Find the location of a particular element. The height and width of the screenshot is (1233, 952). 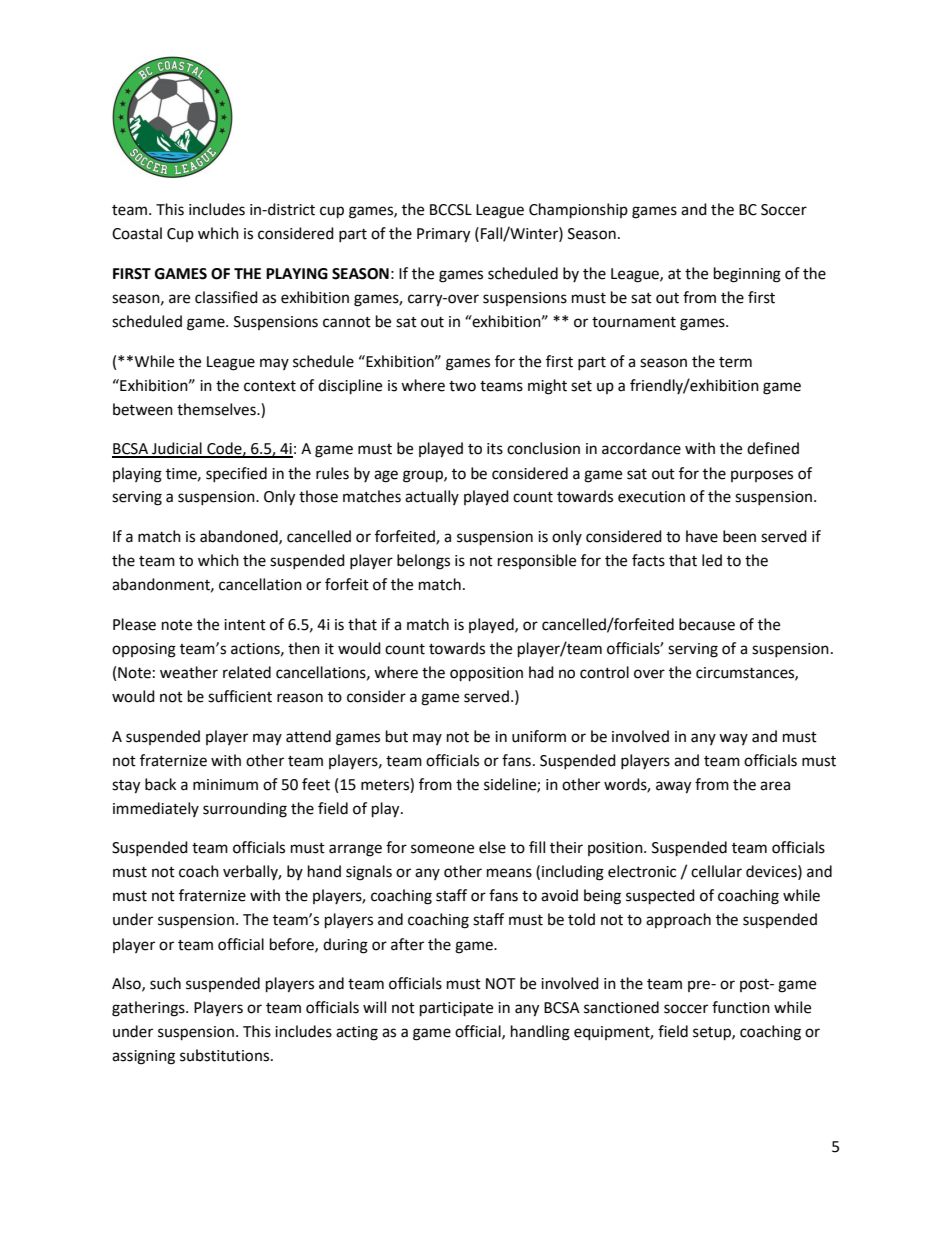

function is located at coordinates (741, 1007).
